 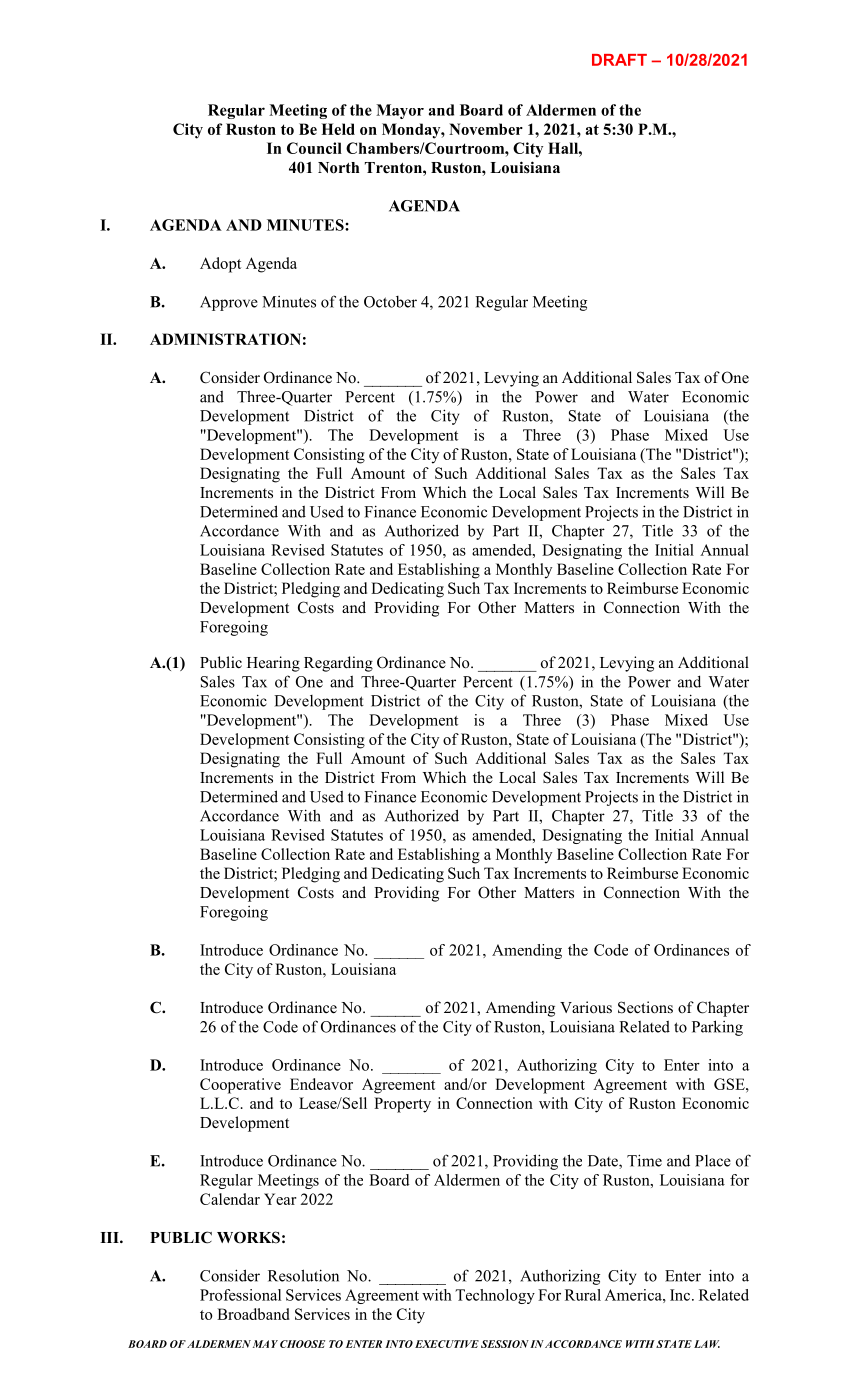 I want to click on Professional, so click(x=240, y=1295).
